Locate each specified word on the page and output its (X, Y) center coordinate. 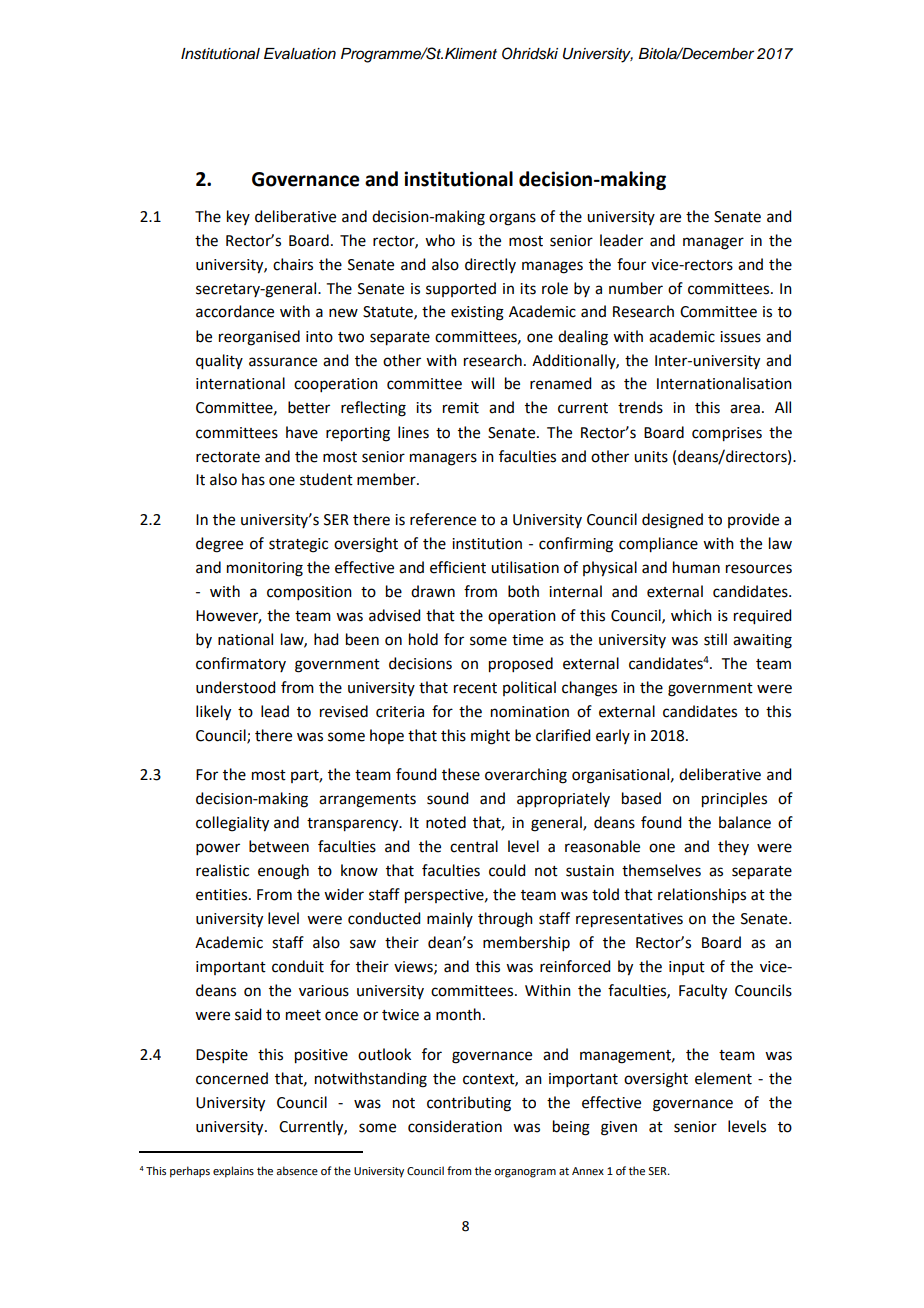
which (691, 615)
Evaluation (300, 54)
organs (512, 219)
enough (283, 872)
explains (233, 1172)
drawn (433, 591)
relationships (702, 895)
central (474, 846)
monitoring (265, 569)
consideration (455, 1126)
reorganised (259, 338)
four (631, 264)
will (482, 383)
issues (740, 337)
